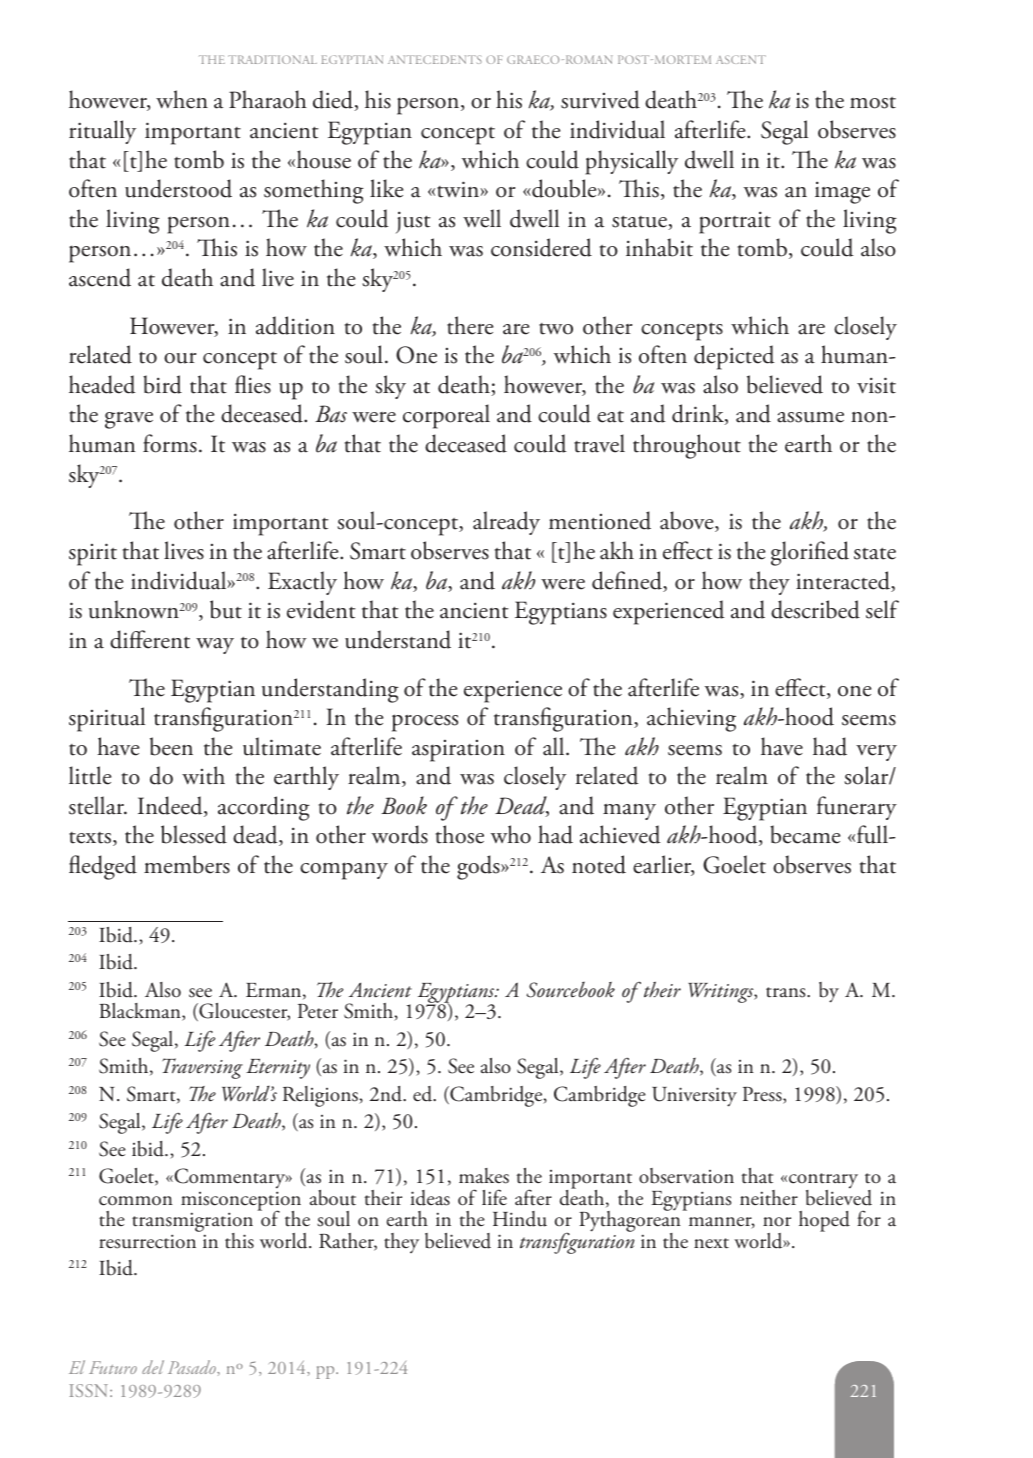 This screenshot has width=1033, height=1458. What do you see at coordinates (435, 59) in the screenshot?
I see `ANTECEDENTS` at bounding box center [435, 59].
